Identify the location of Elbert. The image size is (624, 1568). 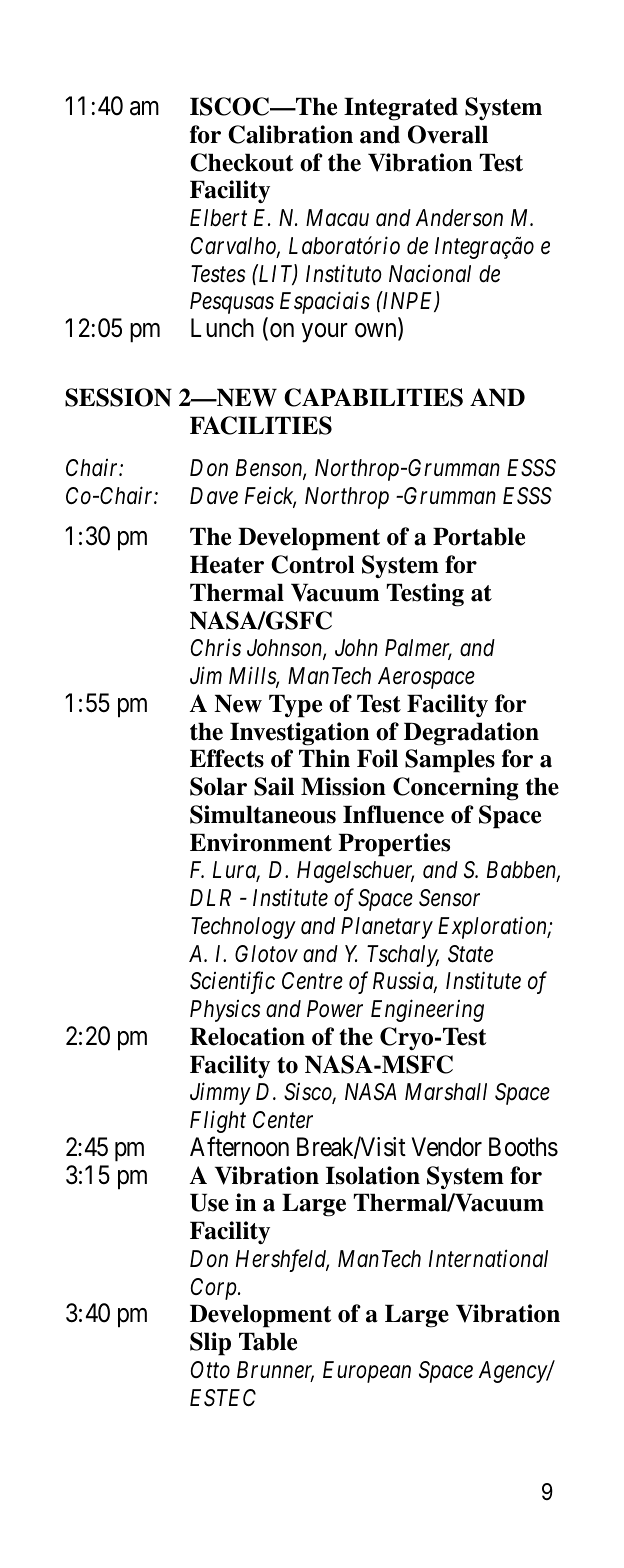
(218, 218).
